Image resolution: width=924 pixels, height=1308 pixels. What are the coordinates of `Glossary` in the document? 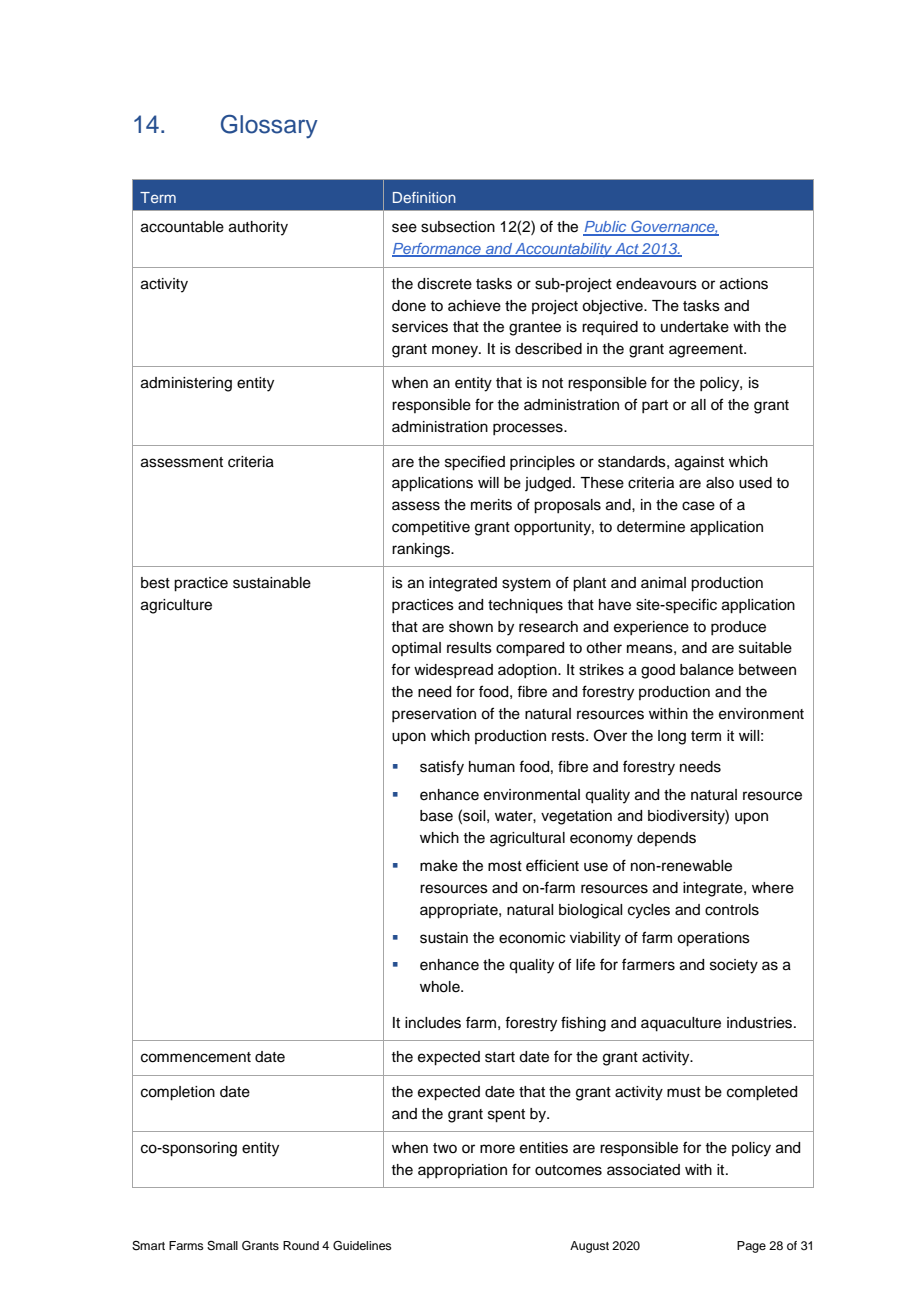 It's located at (269, 126).
